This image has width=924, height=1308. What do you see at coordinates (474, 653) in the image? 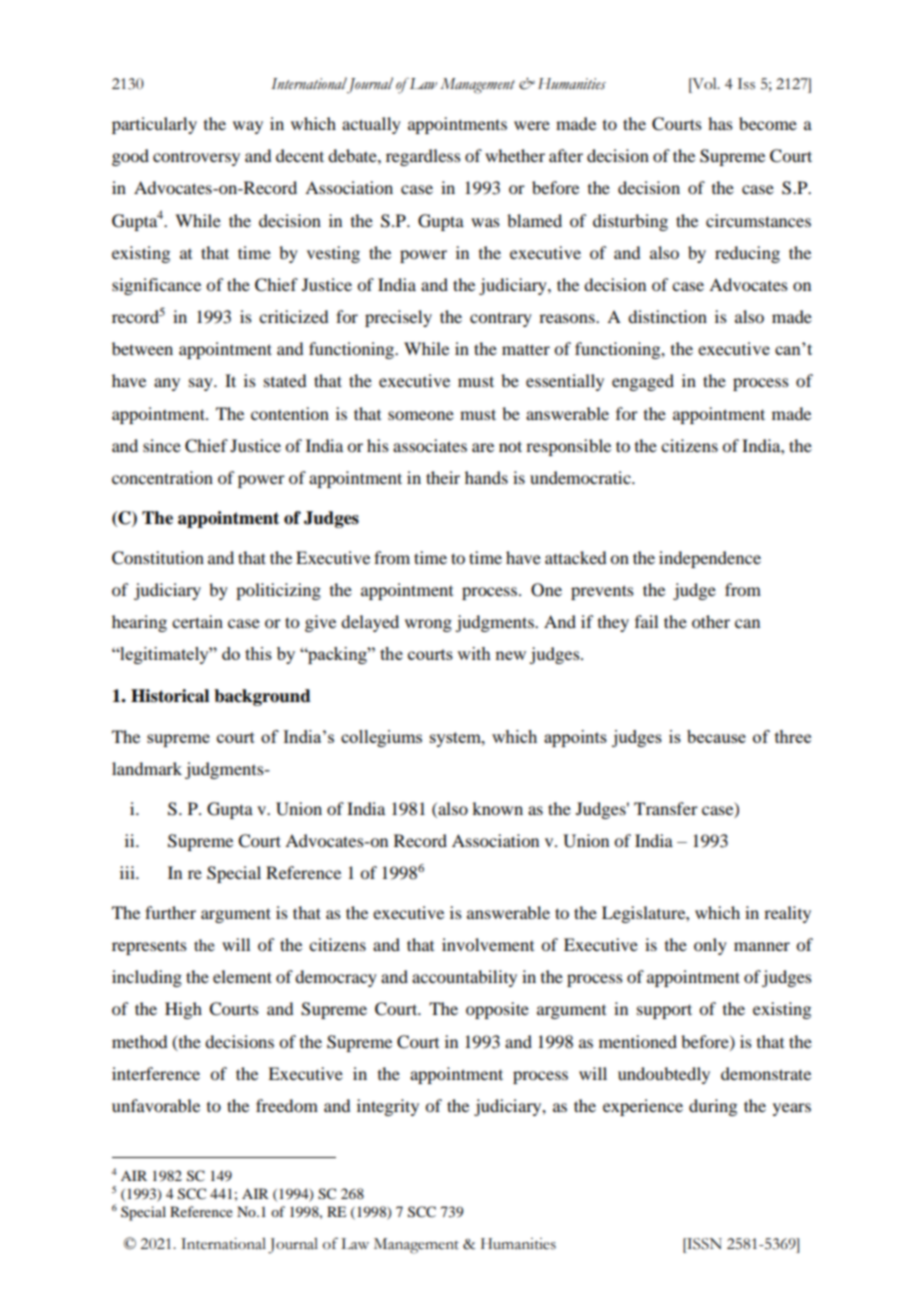
I see `with` at bounding box center [474, 653].
